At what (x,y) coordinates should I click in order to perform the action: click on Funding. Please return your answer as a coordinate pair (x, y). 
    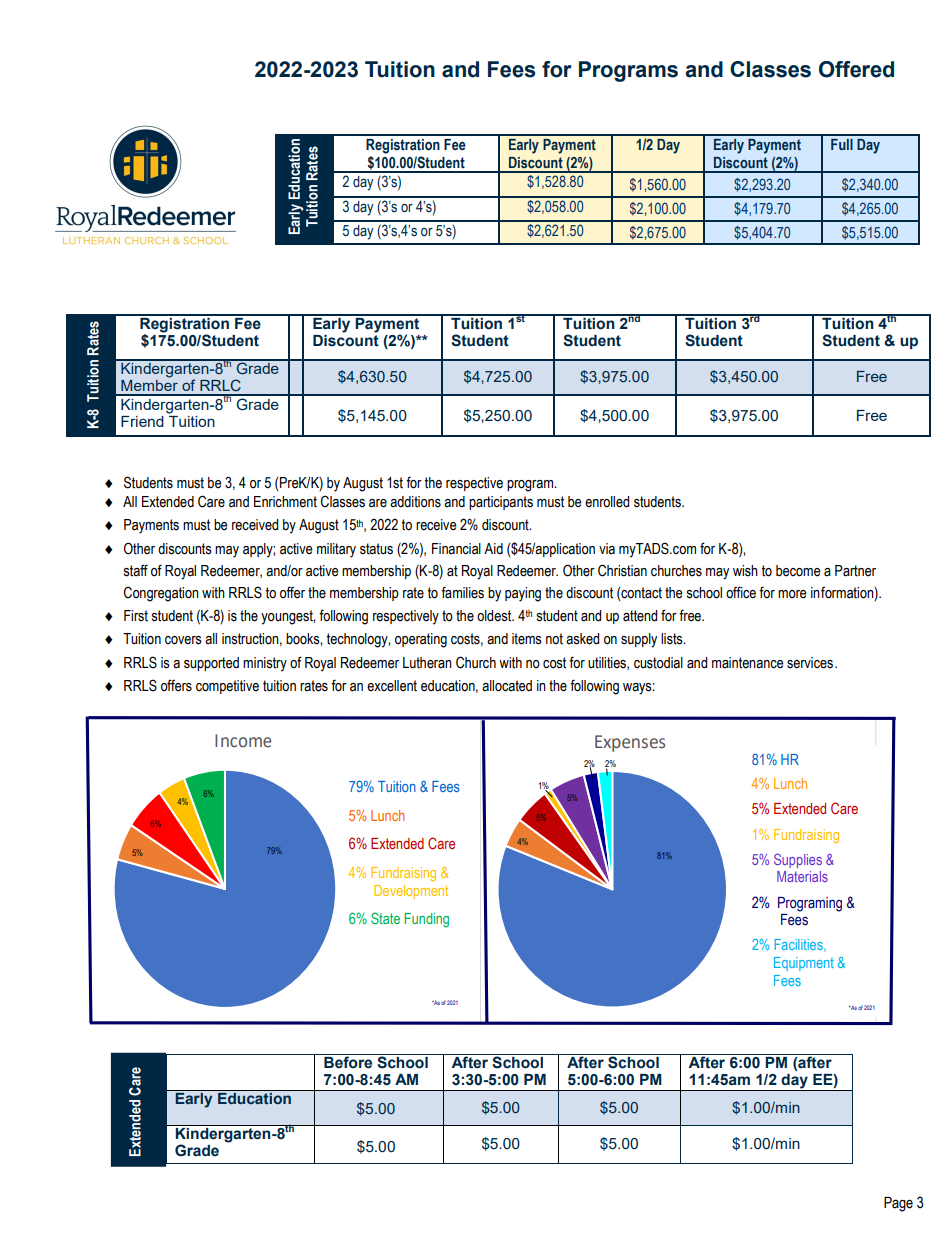
    Looking at the image, I should click on (427, 920).
